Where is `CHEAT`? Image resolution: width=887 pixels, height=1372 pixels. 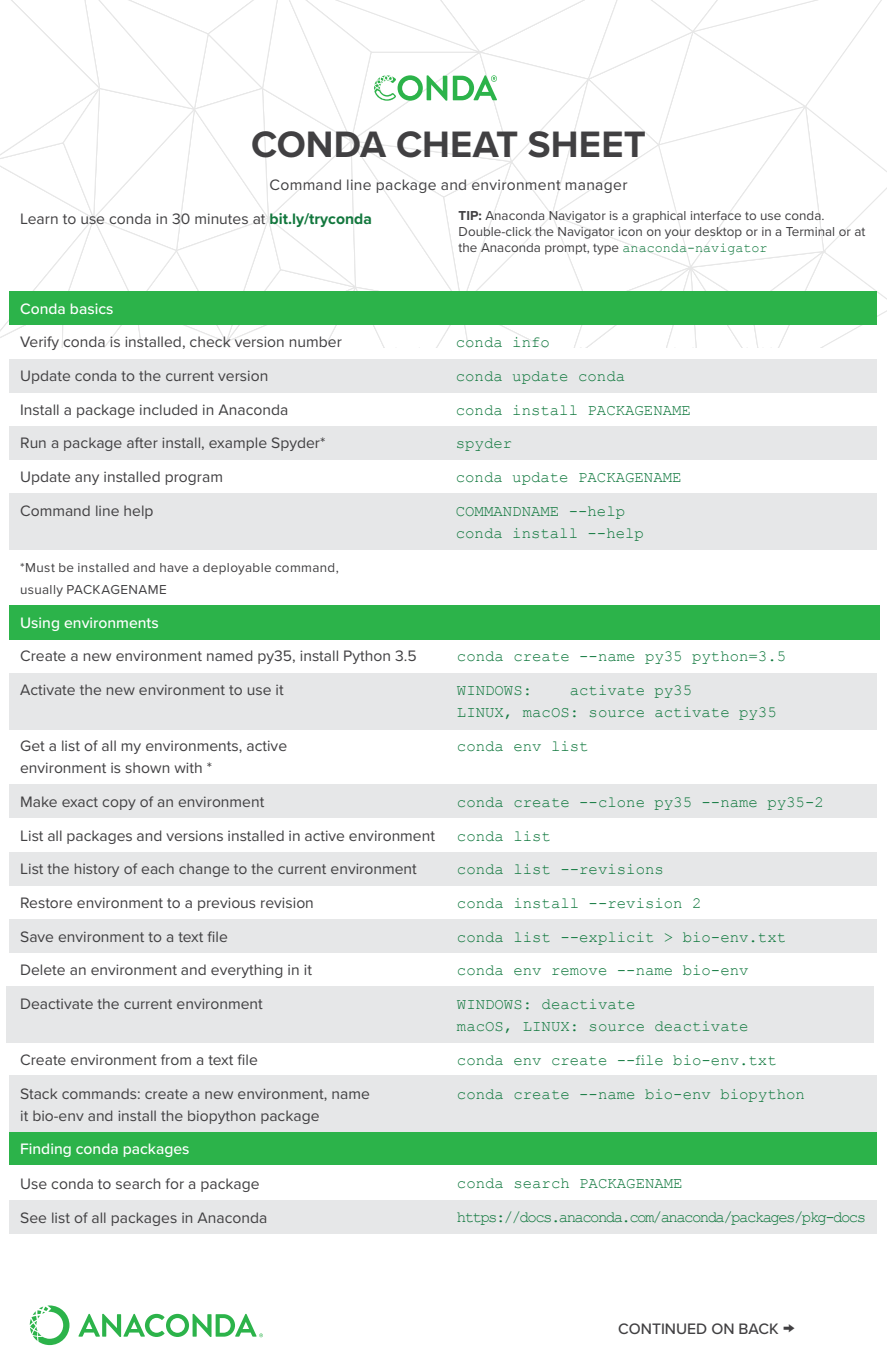 CHEAT is located at coordinates (457, 144).
